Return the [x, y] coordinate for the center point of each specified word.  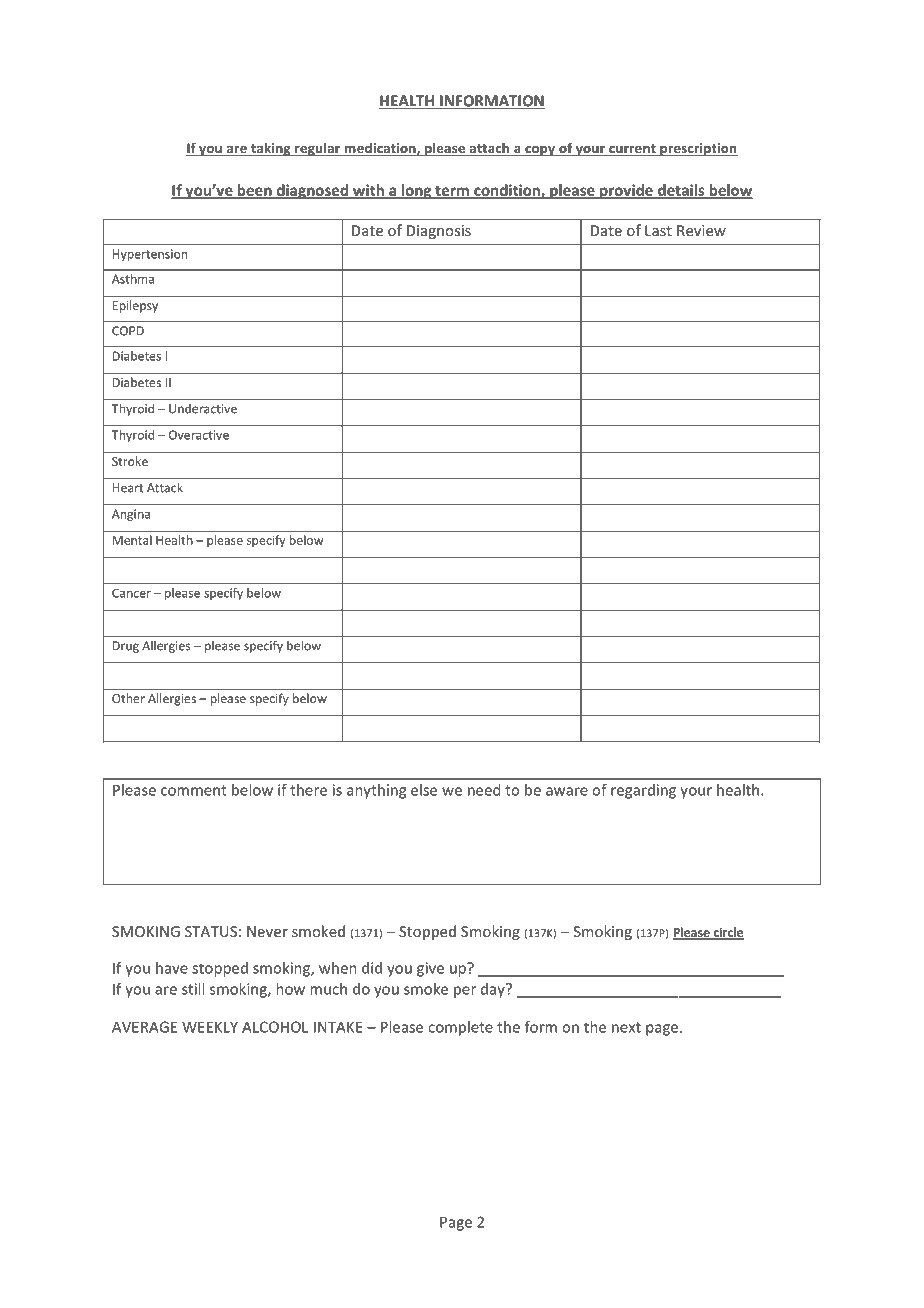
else [424, 790]
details [681, 191]
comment [194, 790]
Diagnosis [439, 232]
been [254, 191]
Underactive [203, 409]
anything [376, 791]
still [193, 989]
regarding [643, 791]
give [430, 969]
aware [567, 791]
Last [658, 230]
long [417, 191]
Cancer [131, 593]
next [626, 1027]
